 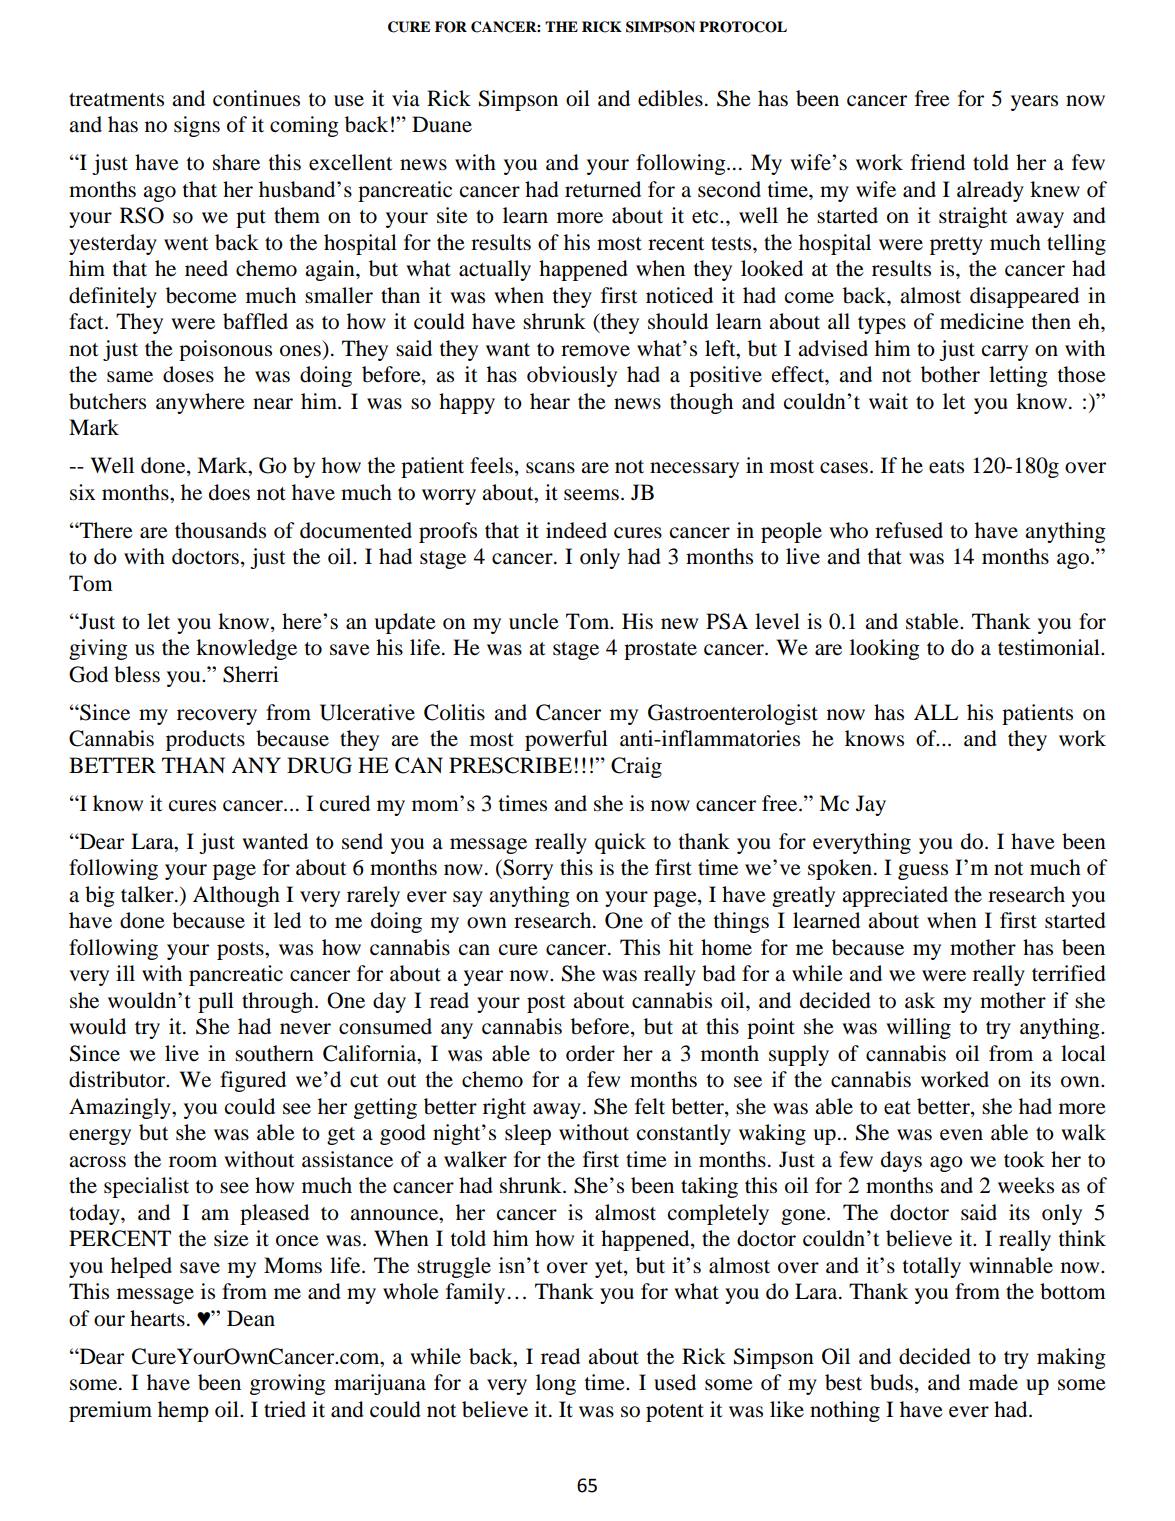 What do you see at coordinates (670, 98) in the image?
I see `edibles` at bounding box center [670, 98].
